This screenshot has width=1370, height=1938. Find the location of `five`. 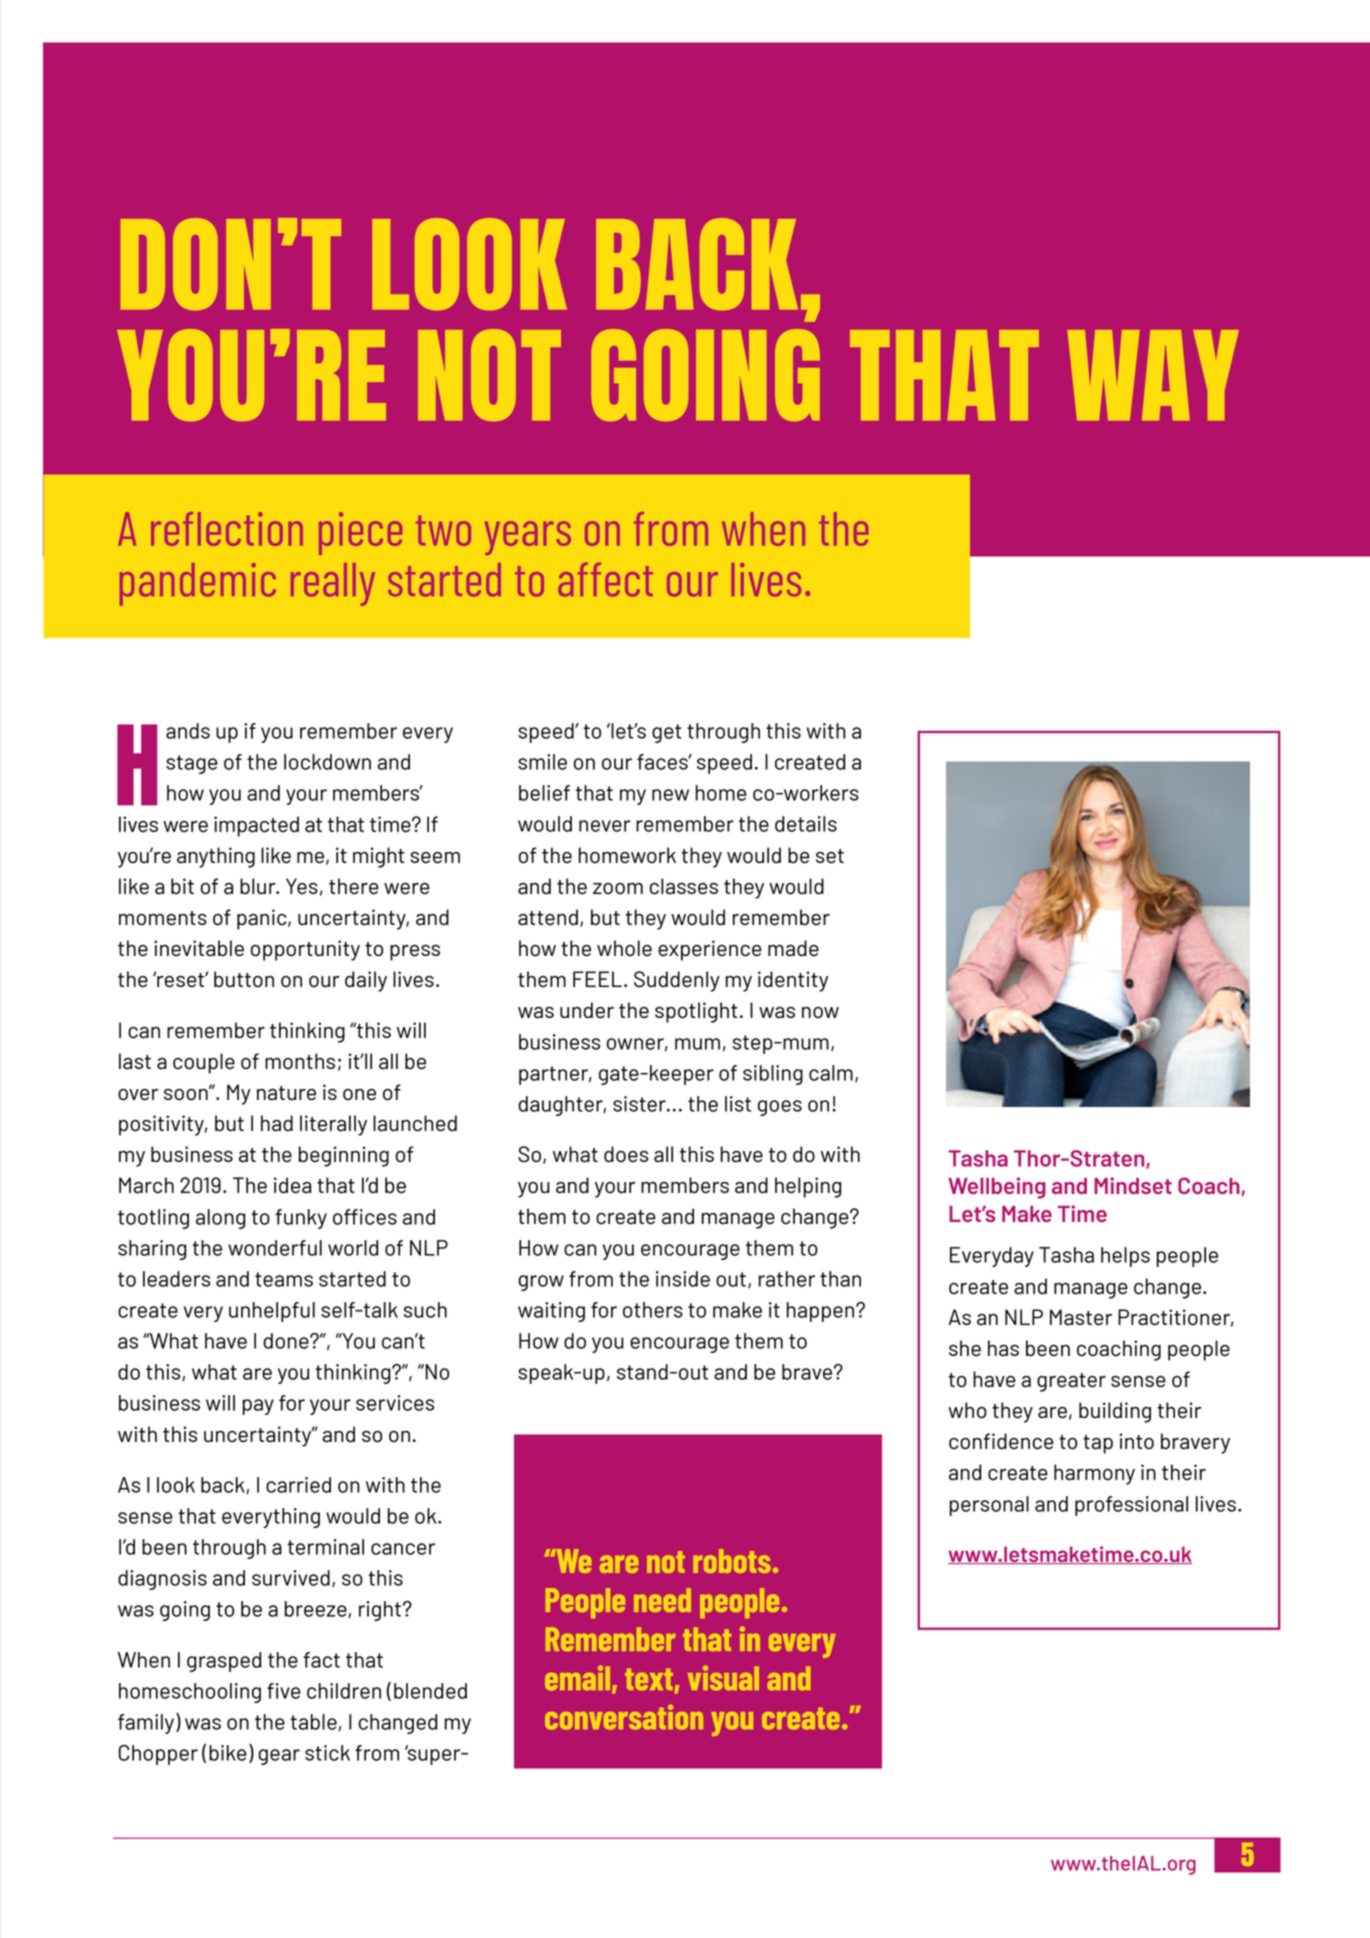

five is located at coordinates (284, 1691).
